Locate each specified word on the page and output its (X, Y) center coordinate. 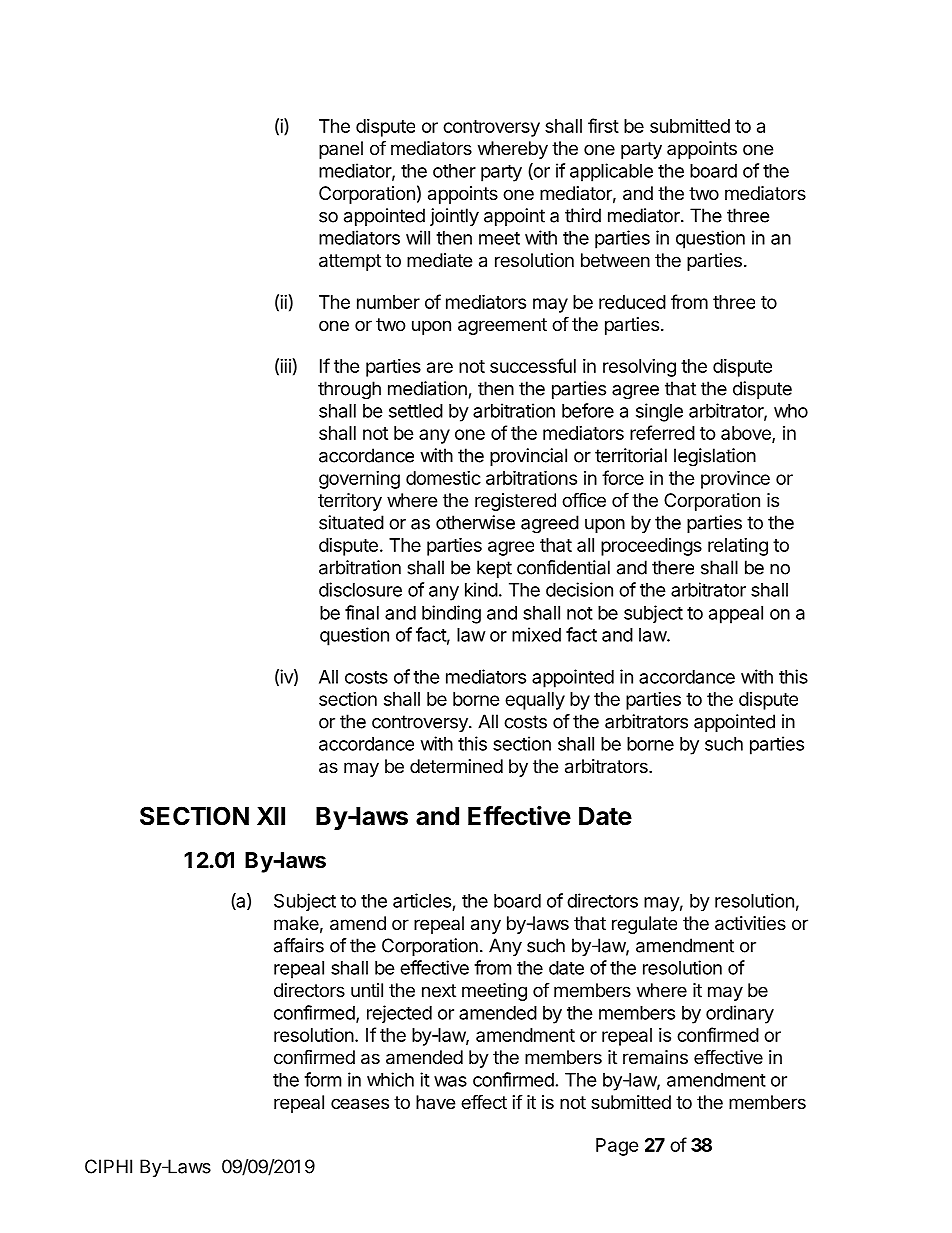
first (603, 125)
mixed (536, 634)
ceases (360, 1104)
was (450, 1081)
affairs (299, 945)
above (747, 434)
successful (533, 365)
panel (341, 150)
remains (655, 1057)
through (349, 390)
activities (750, 923)
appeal (736, 615)
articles (422, 900)
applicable (611, 172)
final (362, 612)
